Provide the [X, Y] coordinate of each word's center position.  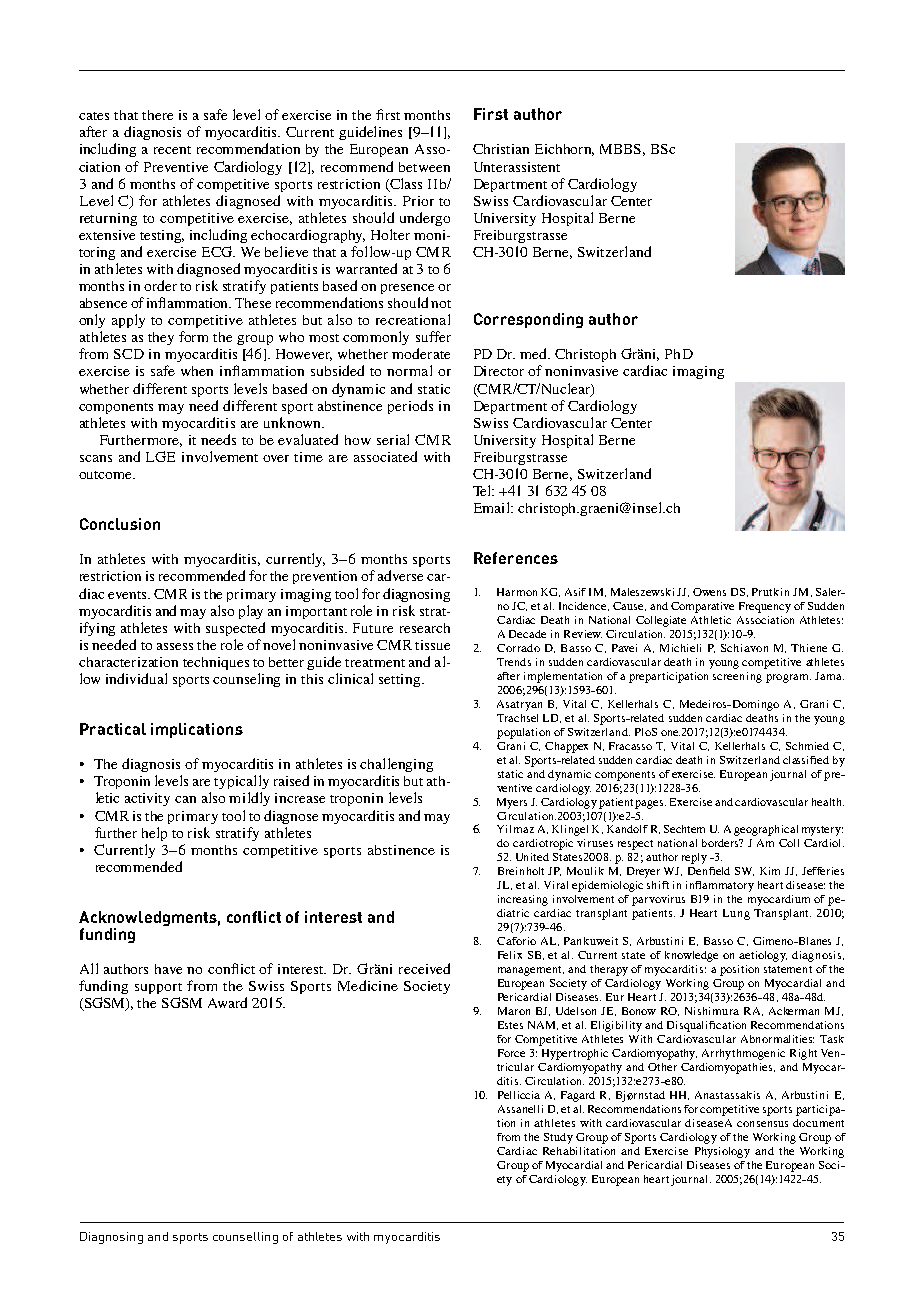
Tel [483, 490]
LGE [160, 456]
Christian [501, 149]
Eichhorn [564, 150]
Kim [770, 871]
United [532, 857]
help [154, 834]
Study [558, 1138]
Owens [709, 592]
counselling [245, 1238]
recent [172, 150]
